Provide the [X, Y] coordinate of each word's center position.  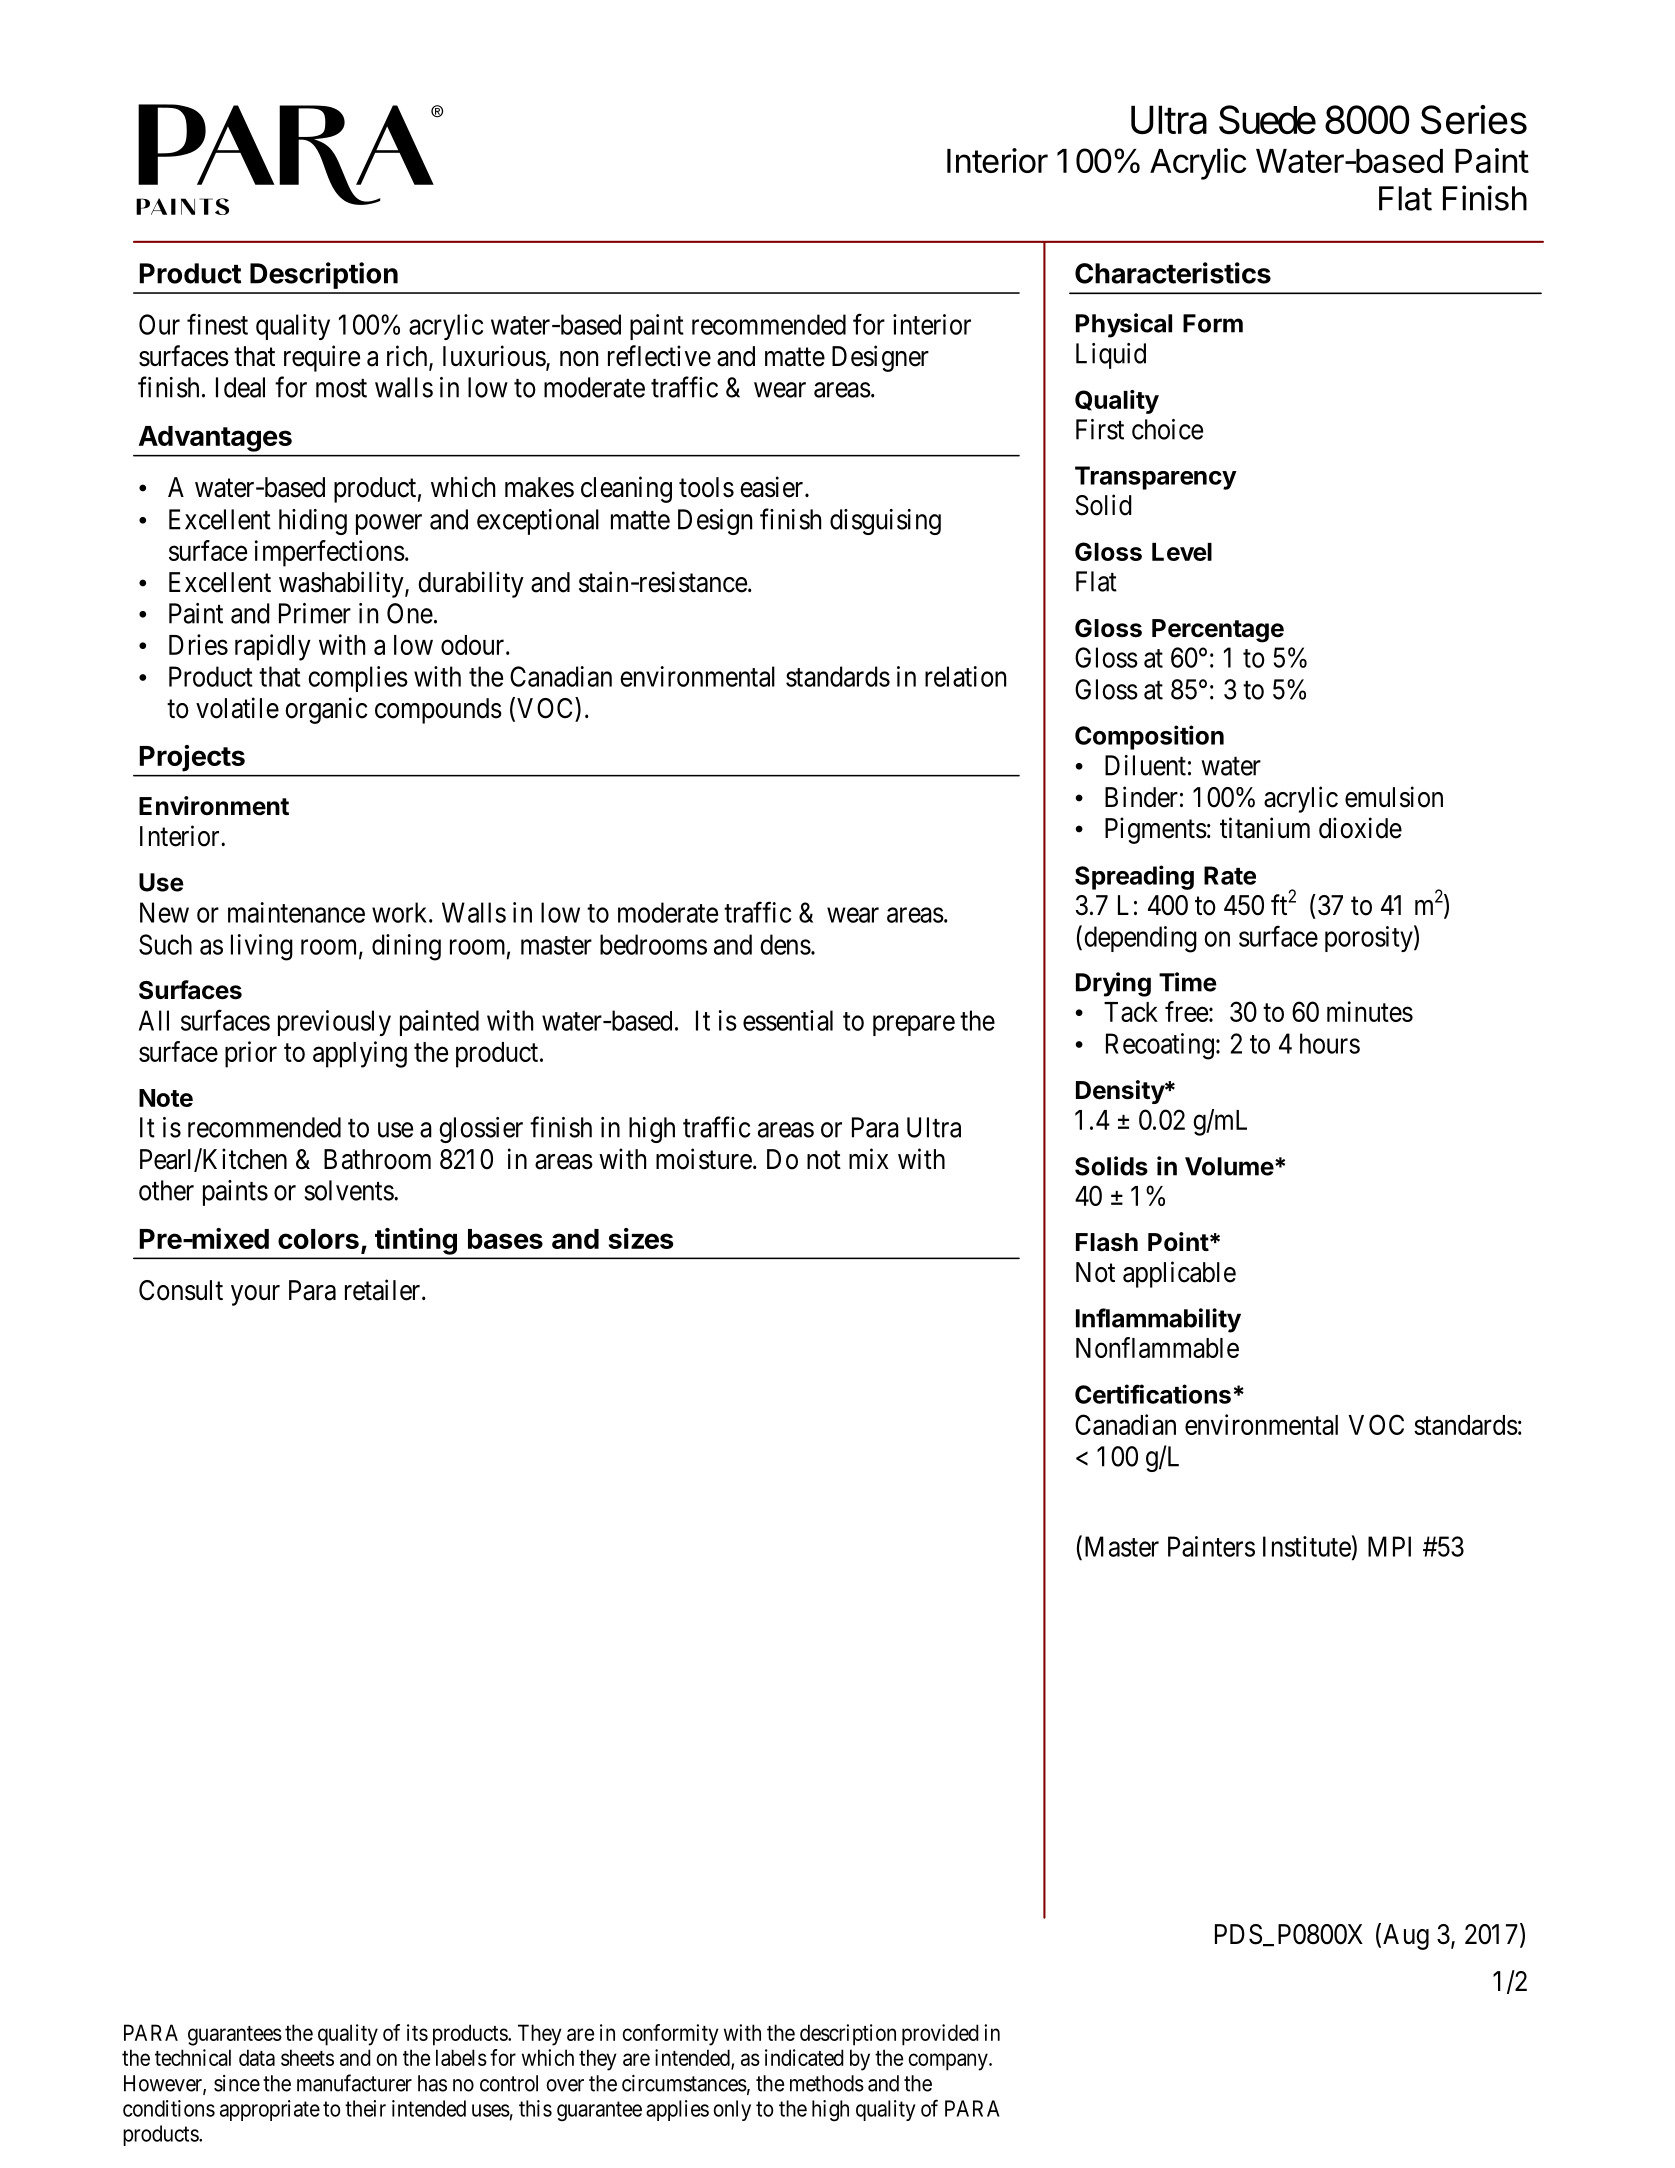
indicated [804, 2057]
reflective [659, 356]
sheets [307, 2057]
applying [360, 1054]
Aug [1406, 1937]
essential [788, 1020]
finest [217, 324]
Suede [1267, 120]
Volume [1229, 1166]
